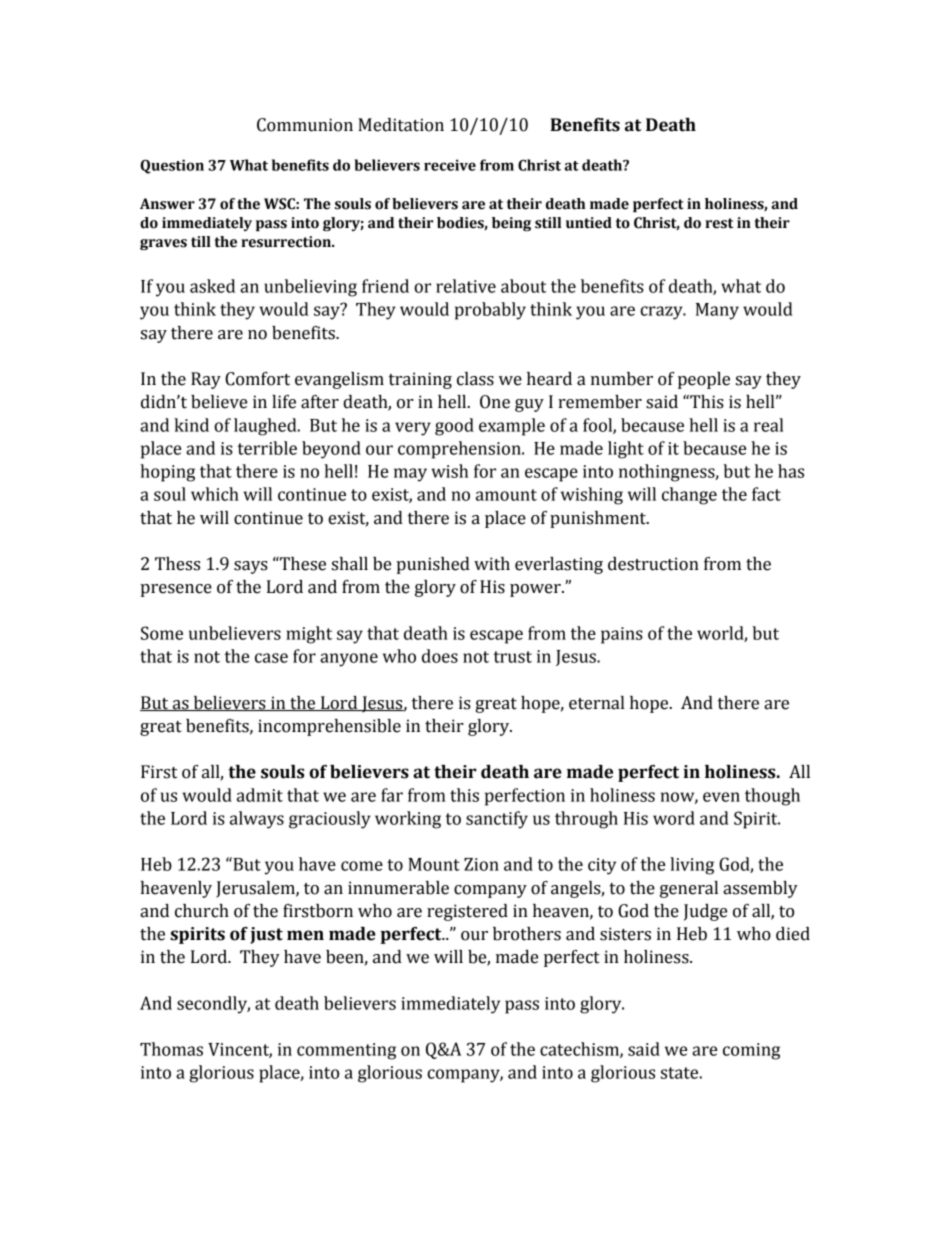 The image size is (952, 1233). I want to click on even, so click(721, 797).
